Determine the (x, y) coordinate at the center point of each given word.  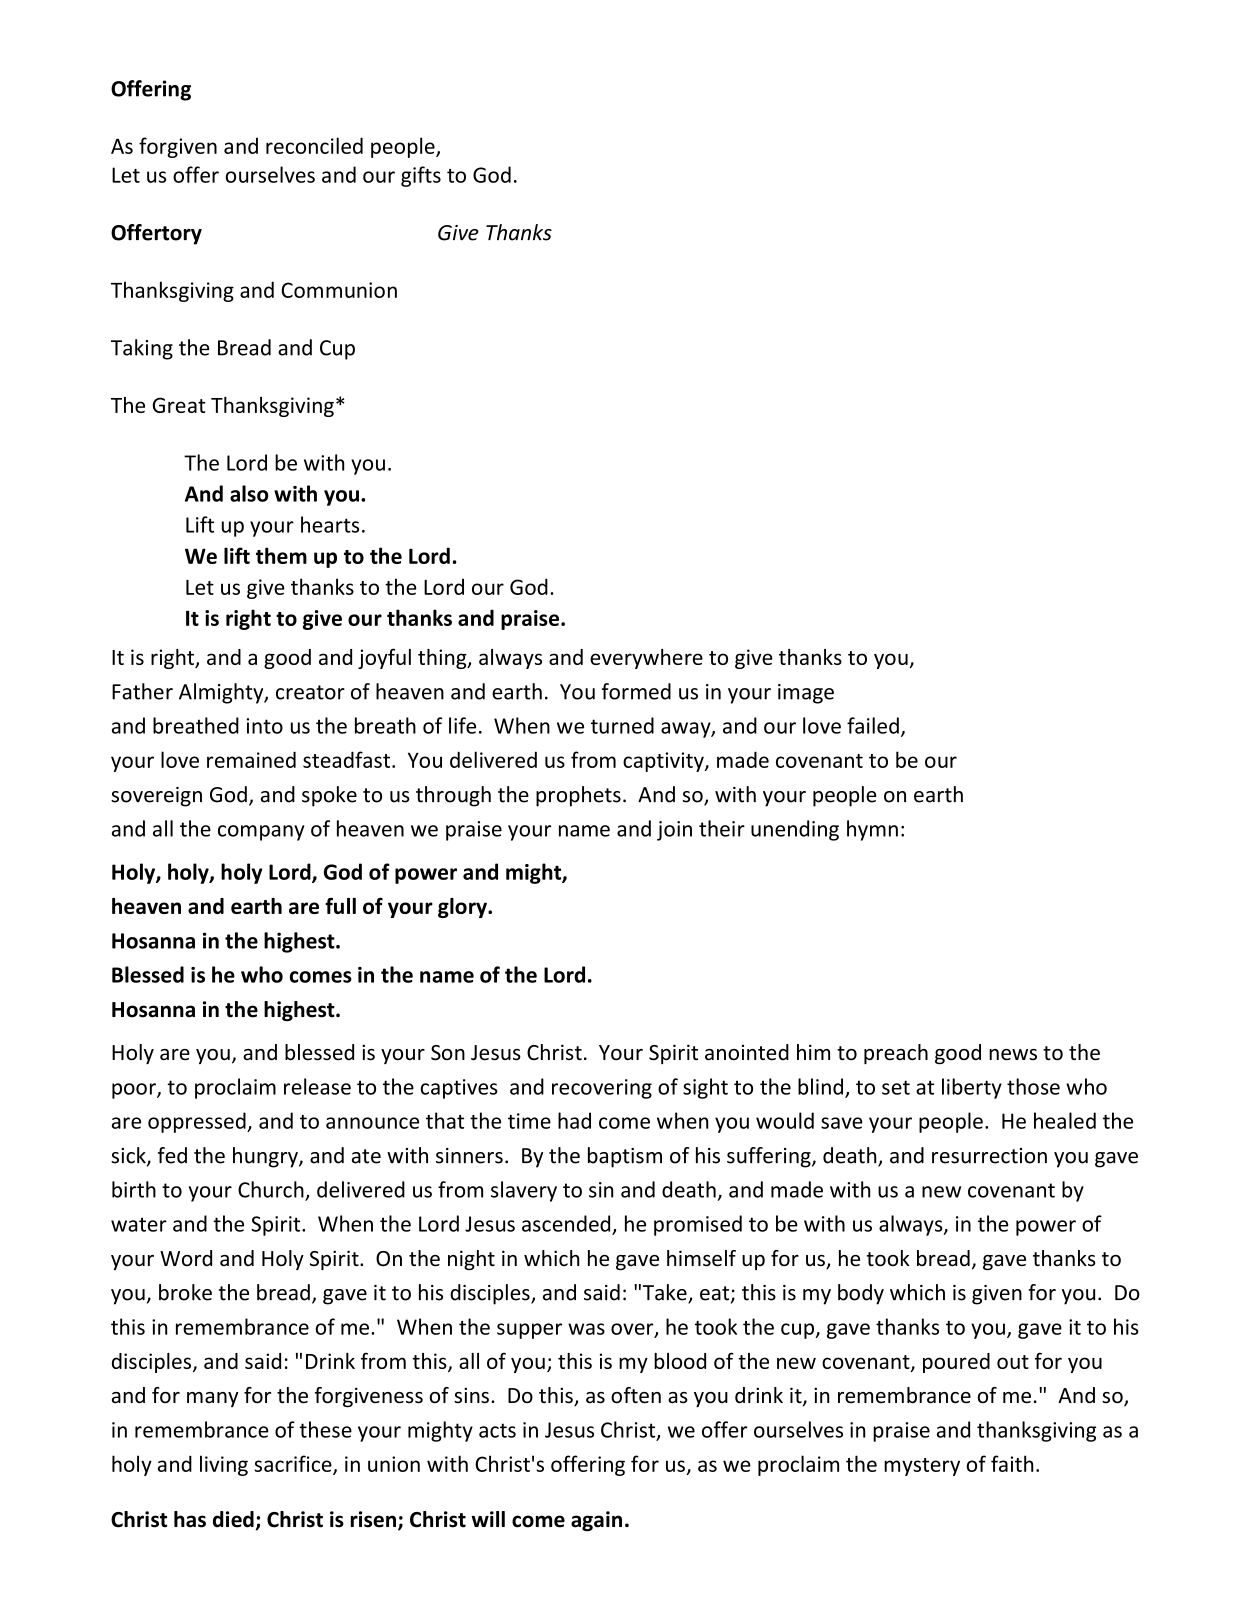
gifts (421, 176)
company (261, 833)
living (224, 1465)
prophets (578, 796)
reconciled (314, 145)
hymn (872, 830)
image (806, 694)
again (596, 1521)
